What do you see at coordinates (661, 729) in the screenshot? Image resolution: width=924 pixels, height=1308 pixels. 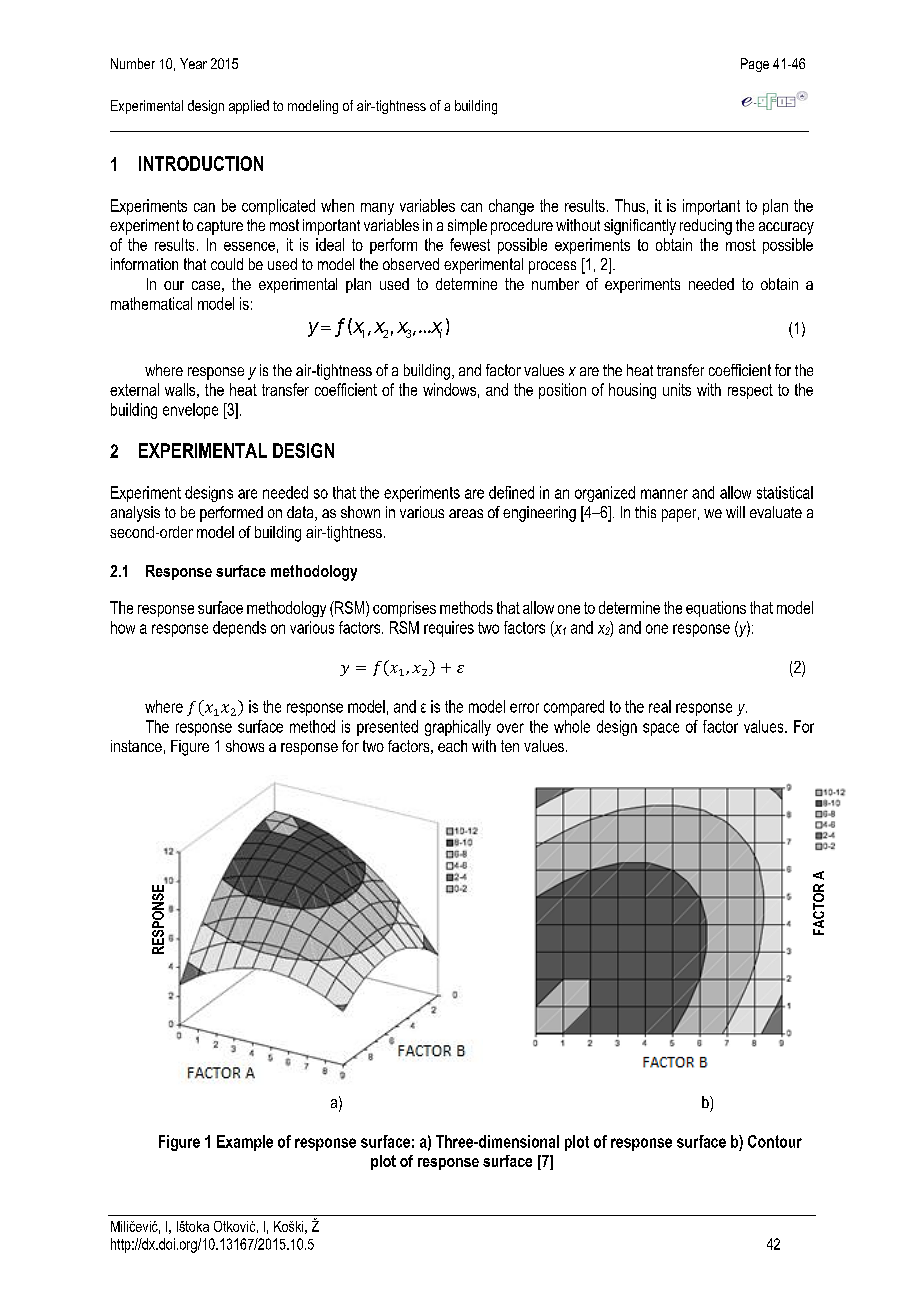 I see `space` at bounding box center [661, 729].
